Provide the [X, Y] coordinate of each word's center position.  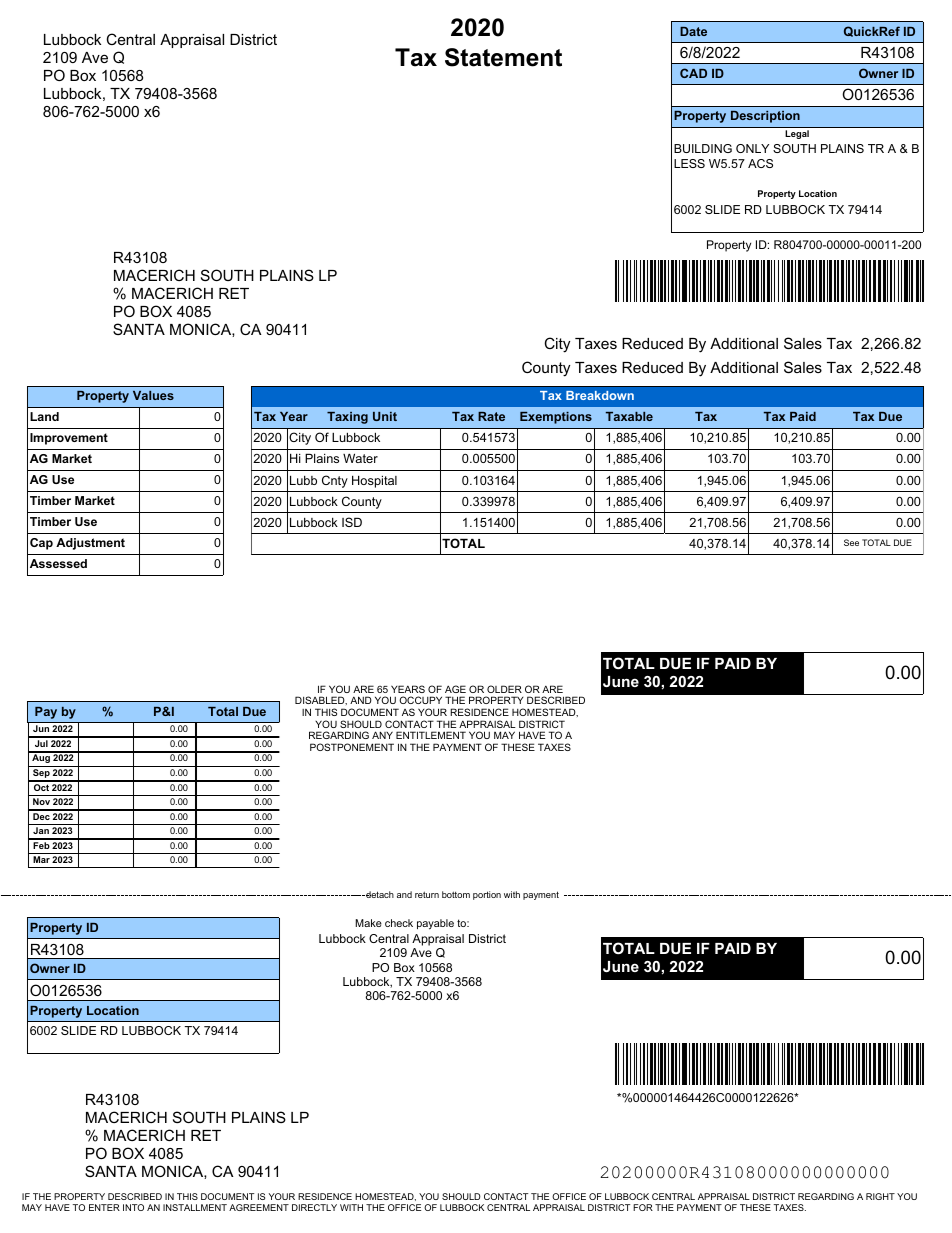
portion [487, 895]
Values [153, 395]
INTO [133, 1207]
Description [765, 117]
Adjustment [90, 544]
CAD [693, 73]
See [851, 542]
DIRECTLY [314, 1207]
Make [368, 923]
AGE [455, 689]
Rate [491, 416]
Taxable [629, 416]
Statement [503, 57]
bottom [456, 894]
